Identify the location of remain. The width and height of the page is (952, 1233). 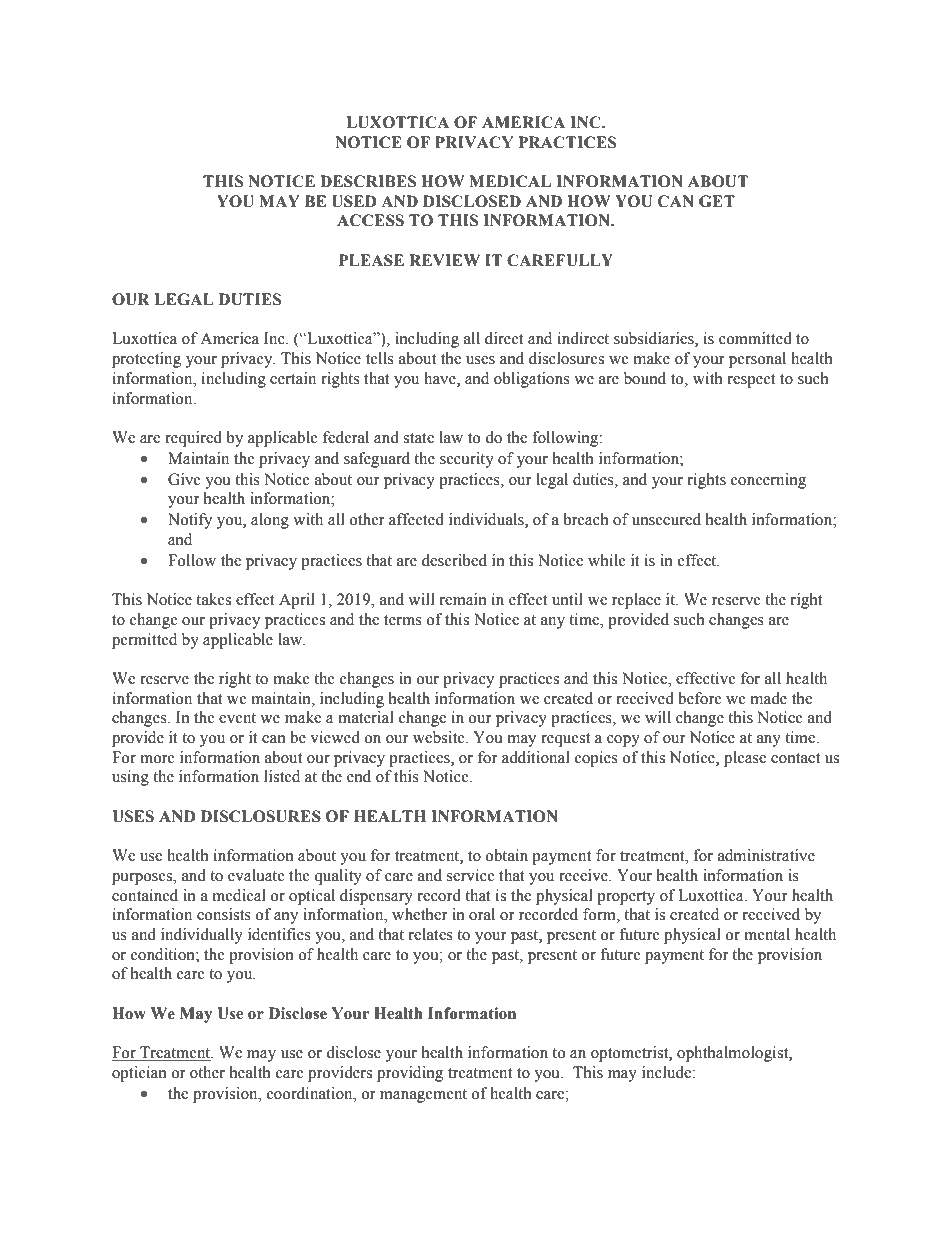
(463, 599).
